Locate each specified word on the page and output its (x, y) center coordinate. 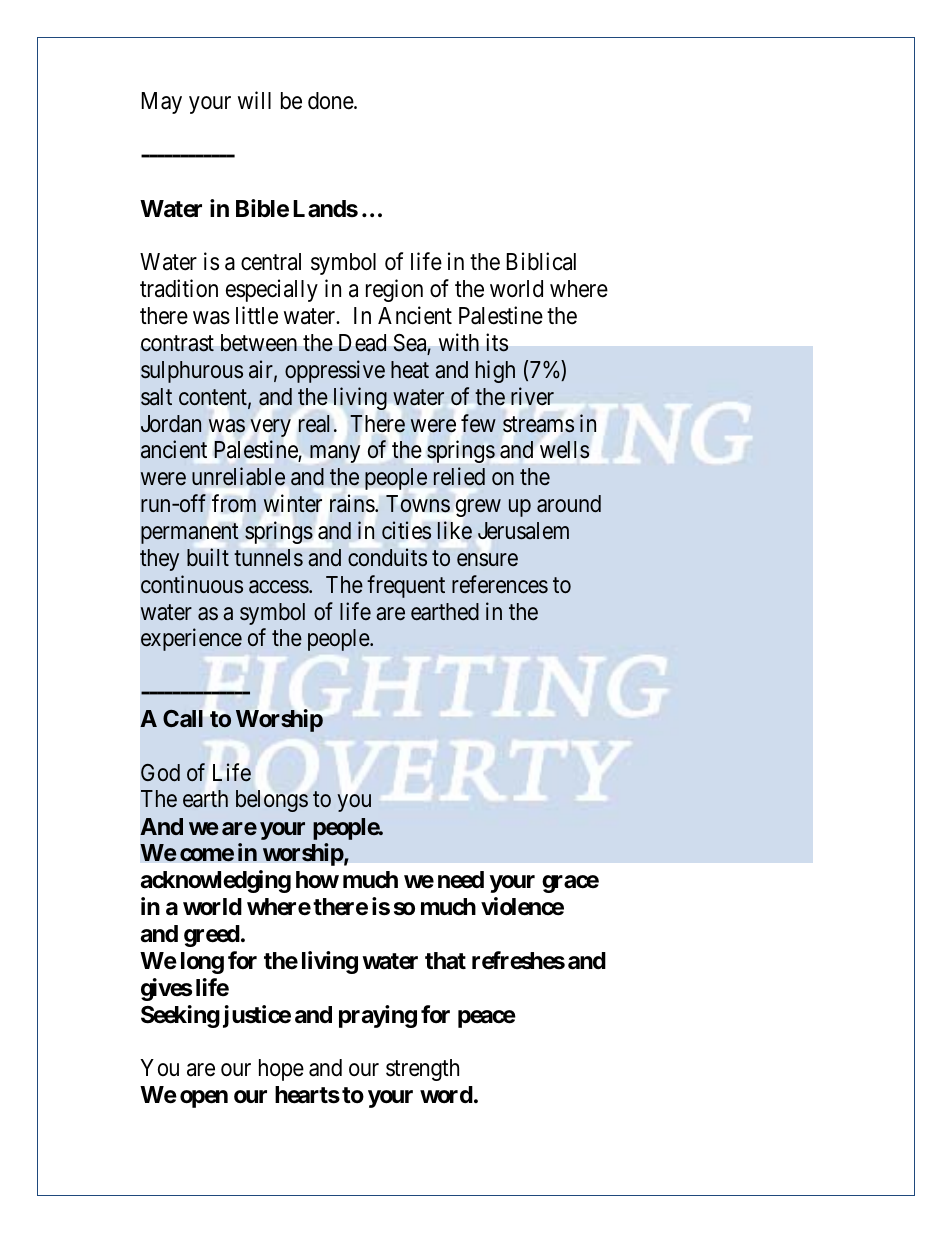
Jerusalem (523, 531)
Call (183, 718)
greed (212, 936)
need (461, 880)
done (331, 101)
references (500, 584)
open (204, 1099)
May (162, 103)
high (495, 371)
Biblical (541, 262)
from (234, 503)
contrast (177, 344)
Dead (362, 343)
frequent (406, 586)
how (317, 879)
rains (352, 503)
